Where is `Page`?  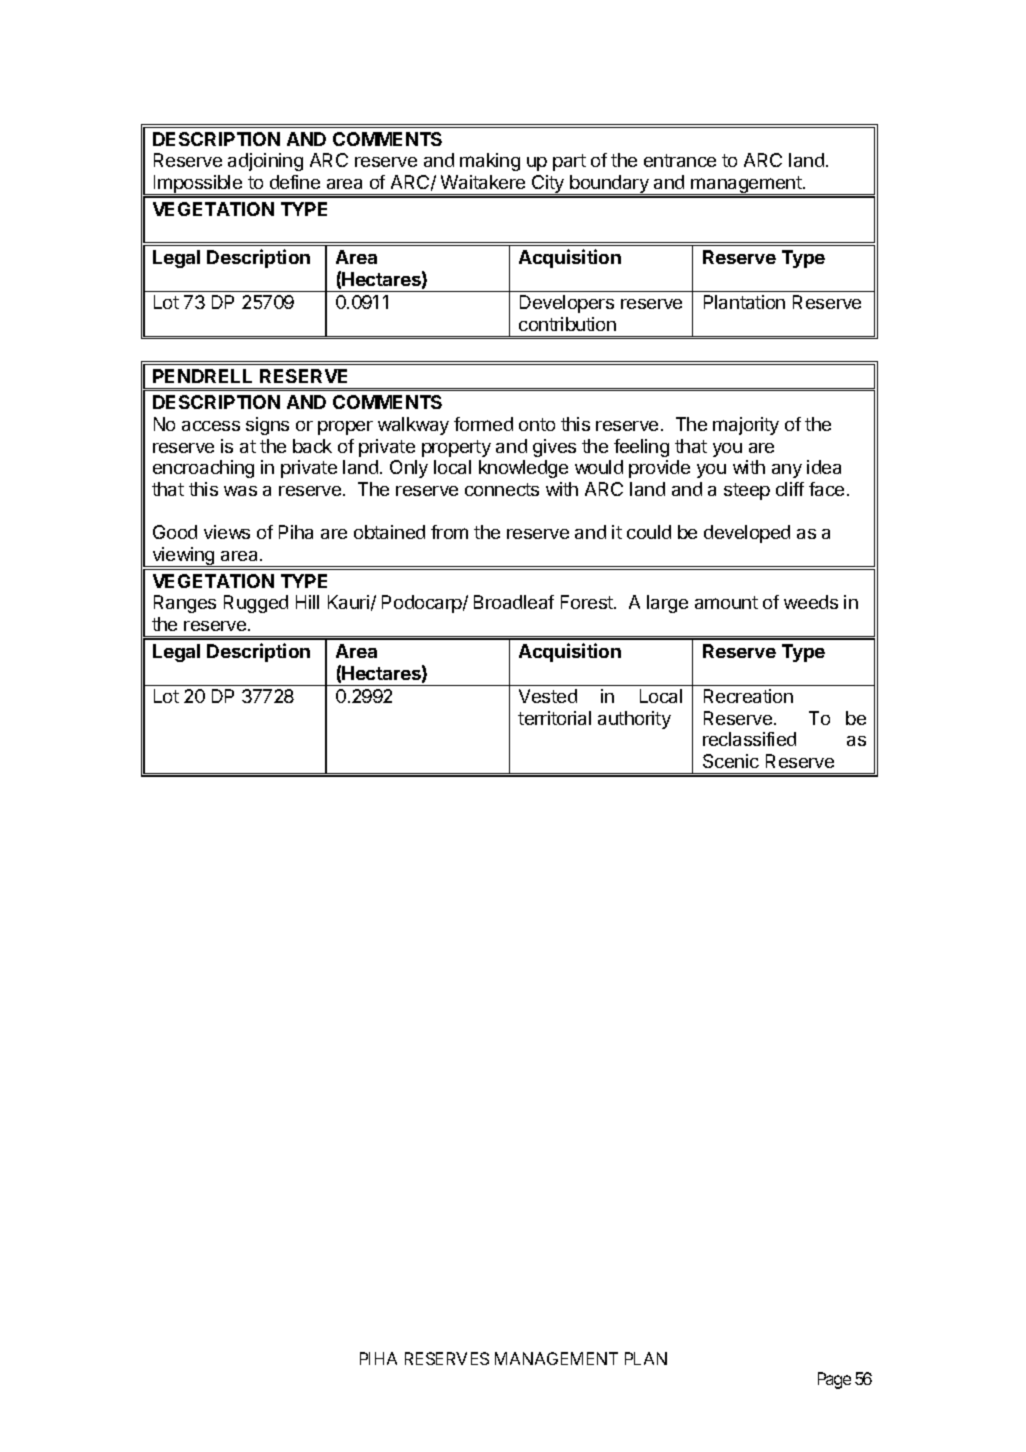
Page is located at coordinates (834, 1380).
